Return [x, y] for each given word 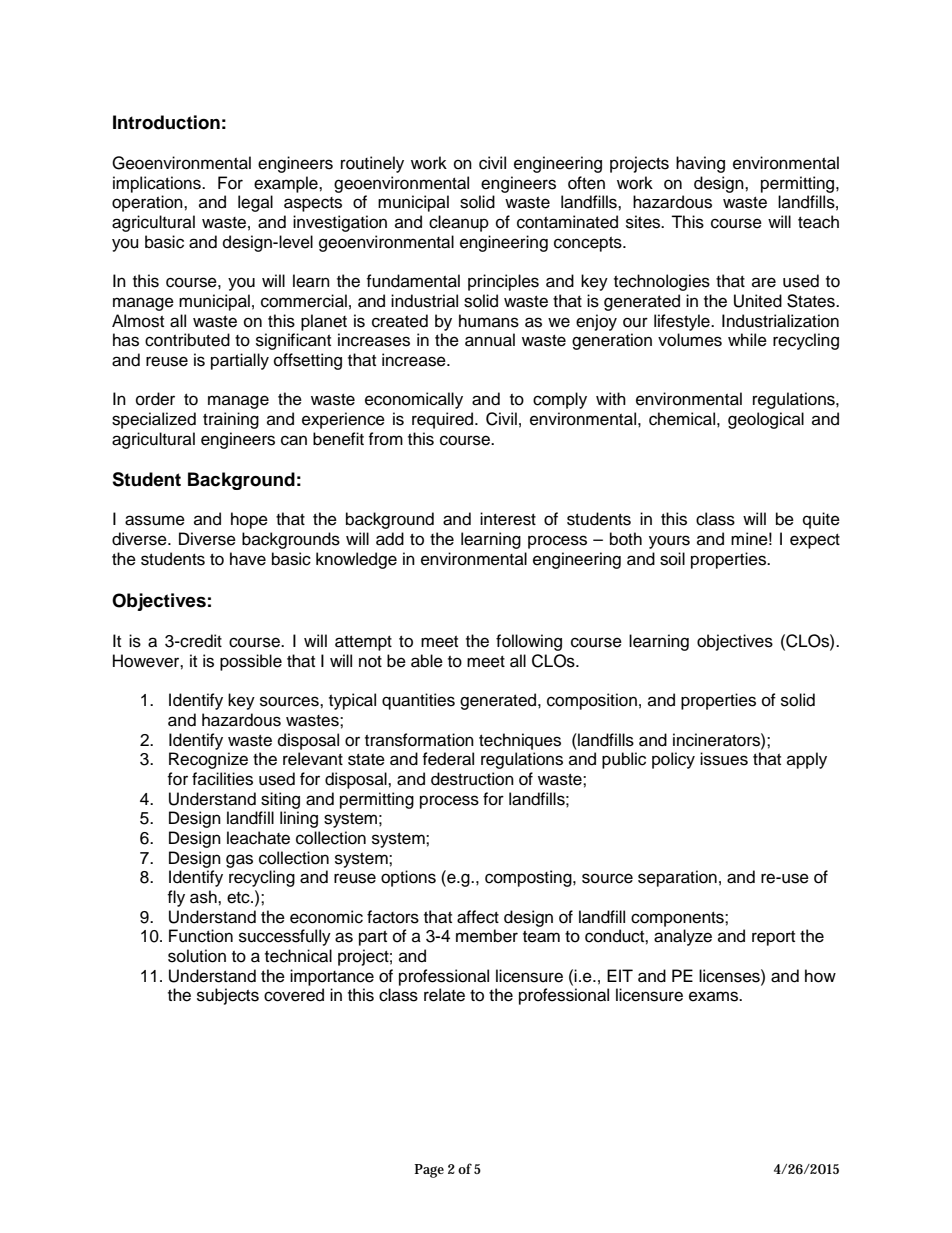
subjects [228, 996]
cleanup [459, 223]
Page [429, 1171]
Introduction [166, 122]
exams [715, 996]
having [700, 164]
